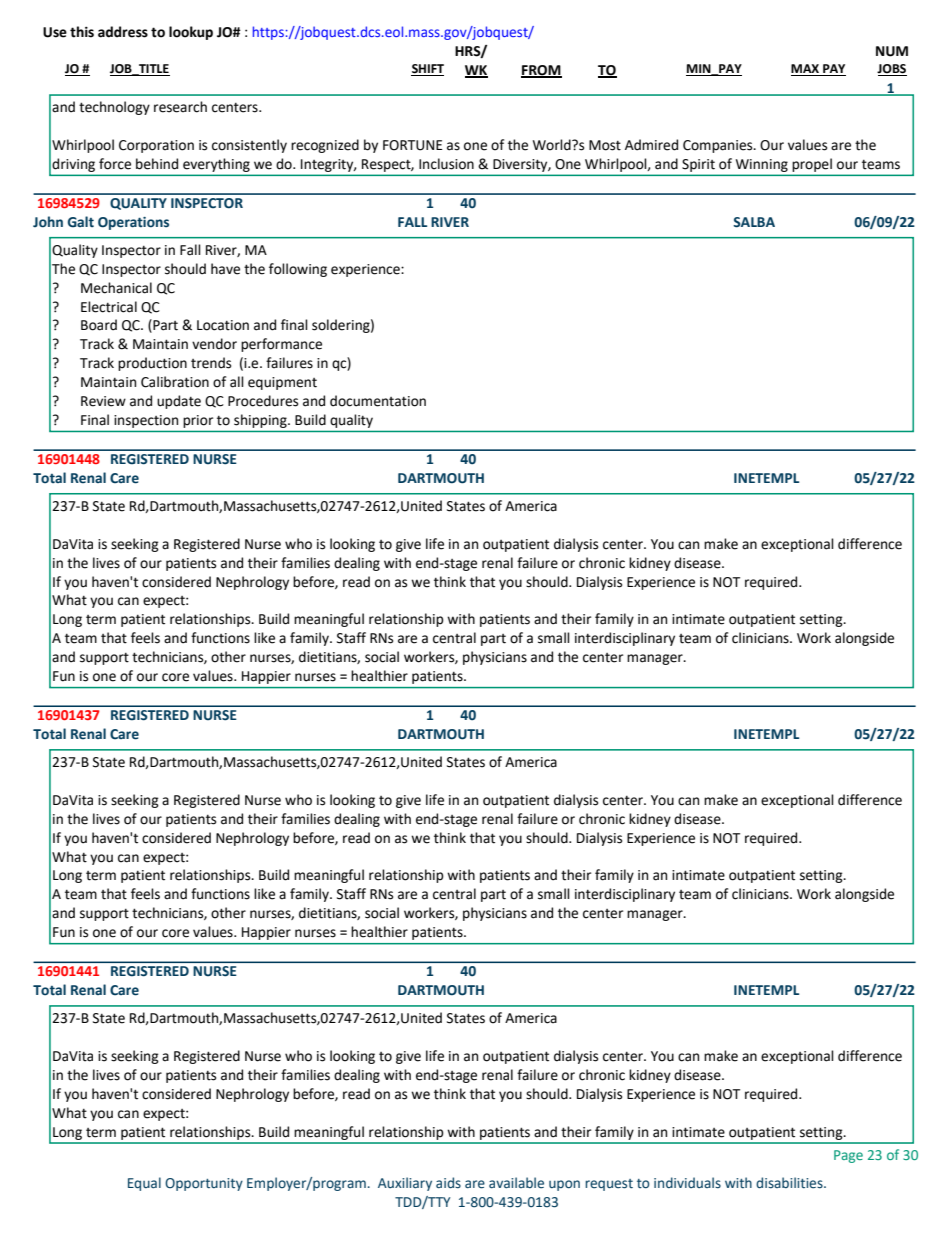  I want to click on address, so click(123, 32).
